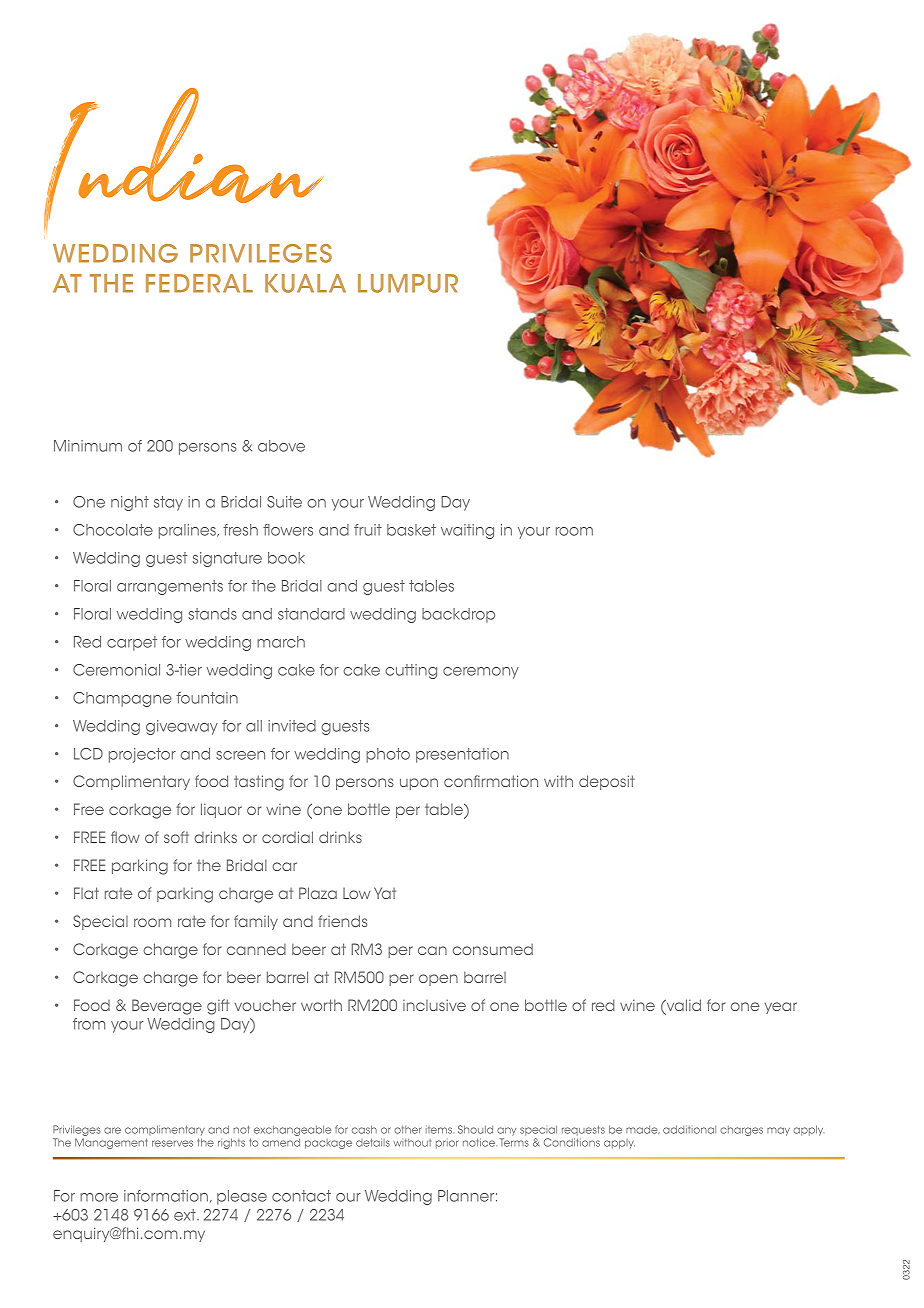  What do you see at coordinates (411, 671) in the screenshot?
I see `cutting` at bounding box center [411, 671].
